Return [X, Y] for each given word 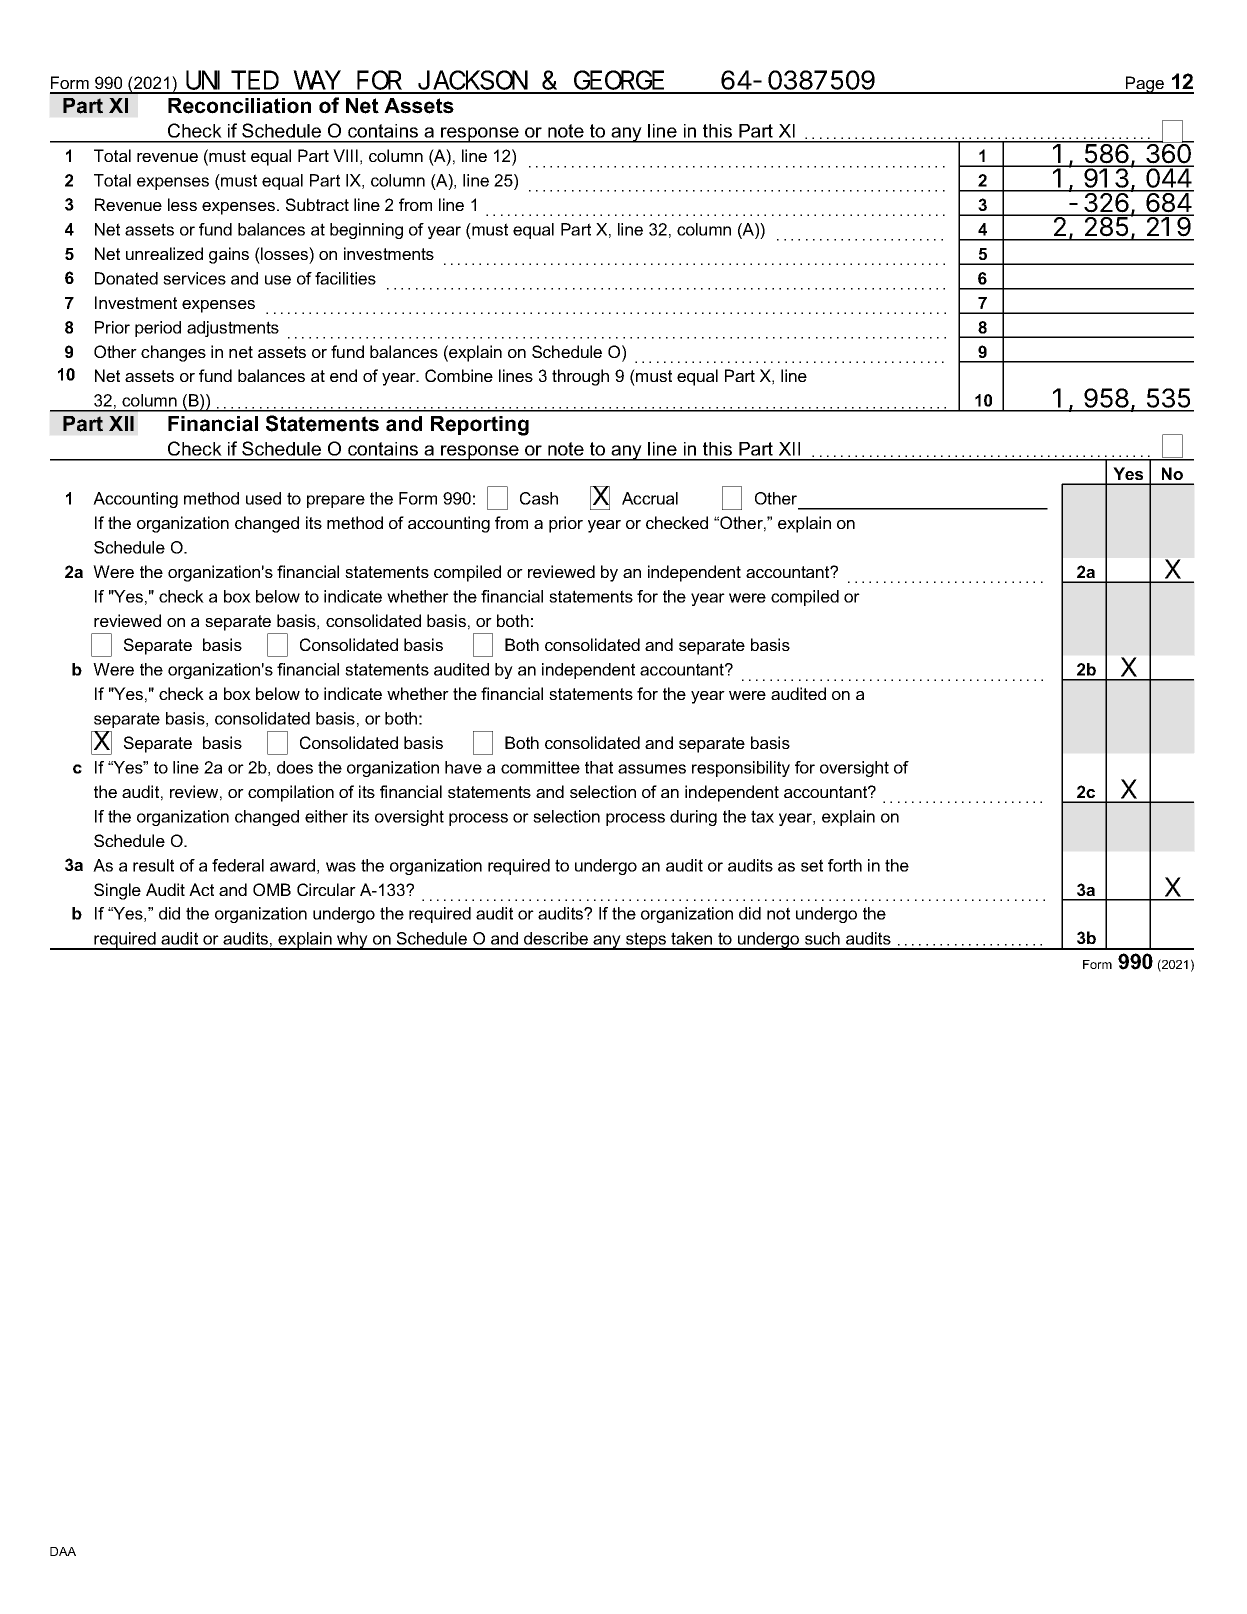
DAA [63, 1551]
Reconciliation [239, 106]
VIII [345, 155]
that [599, 767]
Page [1144, 85]
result [153, 865]
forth [845, 865]
